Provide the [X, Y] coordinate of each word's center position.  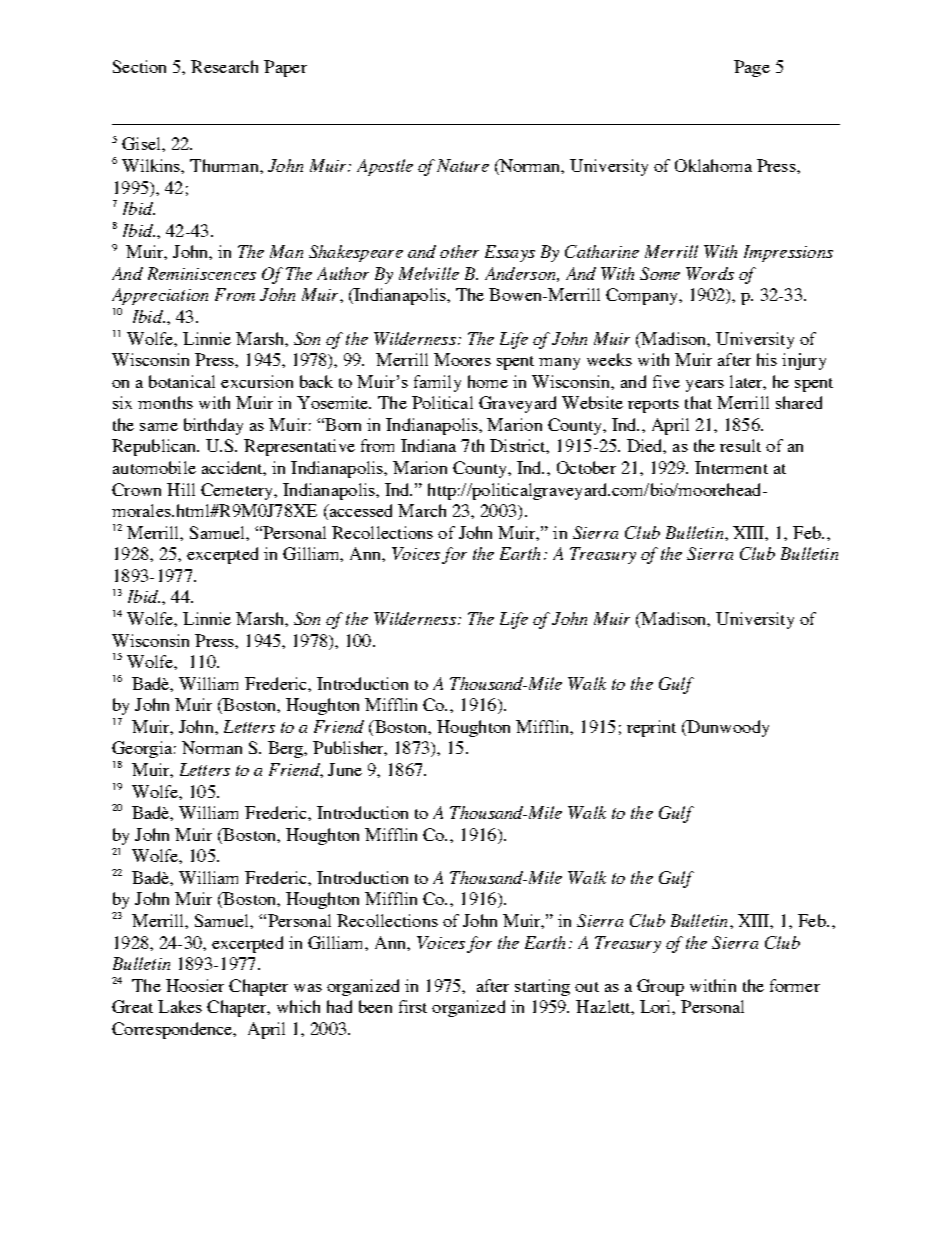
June [345, 769]
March [422, 510]
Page [752, 68]
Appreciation [160, 296]
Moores [462, 359]
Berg [287, 749]
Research [224, 66]
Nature [463, 165]
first [413, 1006]
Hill [181, 489]
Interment [731, 467]
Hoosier [195, 985]
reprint [651, 728]
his [767, 359]
